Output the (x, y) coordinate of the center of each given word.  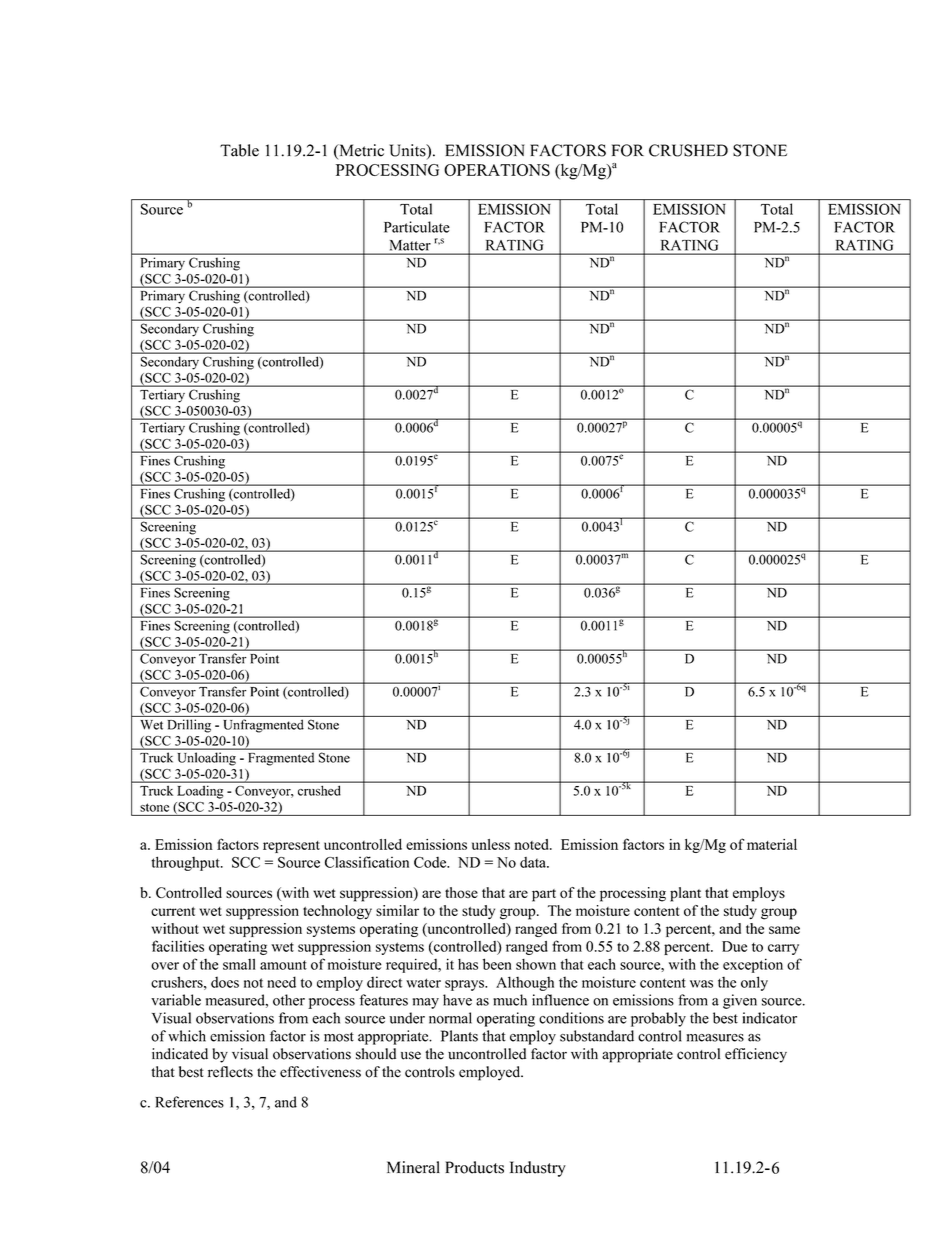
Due (734, 946)
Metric (360, 151)
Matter (410, 245)
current (173, 911)
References (189, 1102)
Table (239, 150)
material (772, 844)
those (461, 892)
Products (474, 1167)
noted (532, 844)
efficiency (756, 1055)
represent (291, 847)
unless (491, 844)
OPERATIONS (497, 170)
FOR (628, 150)
